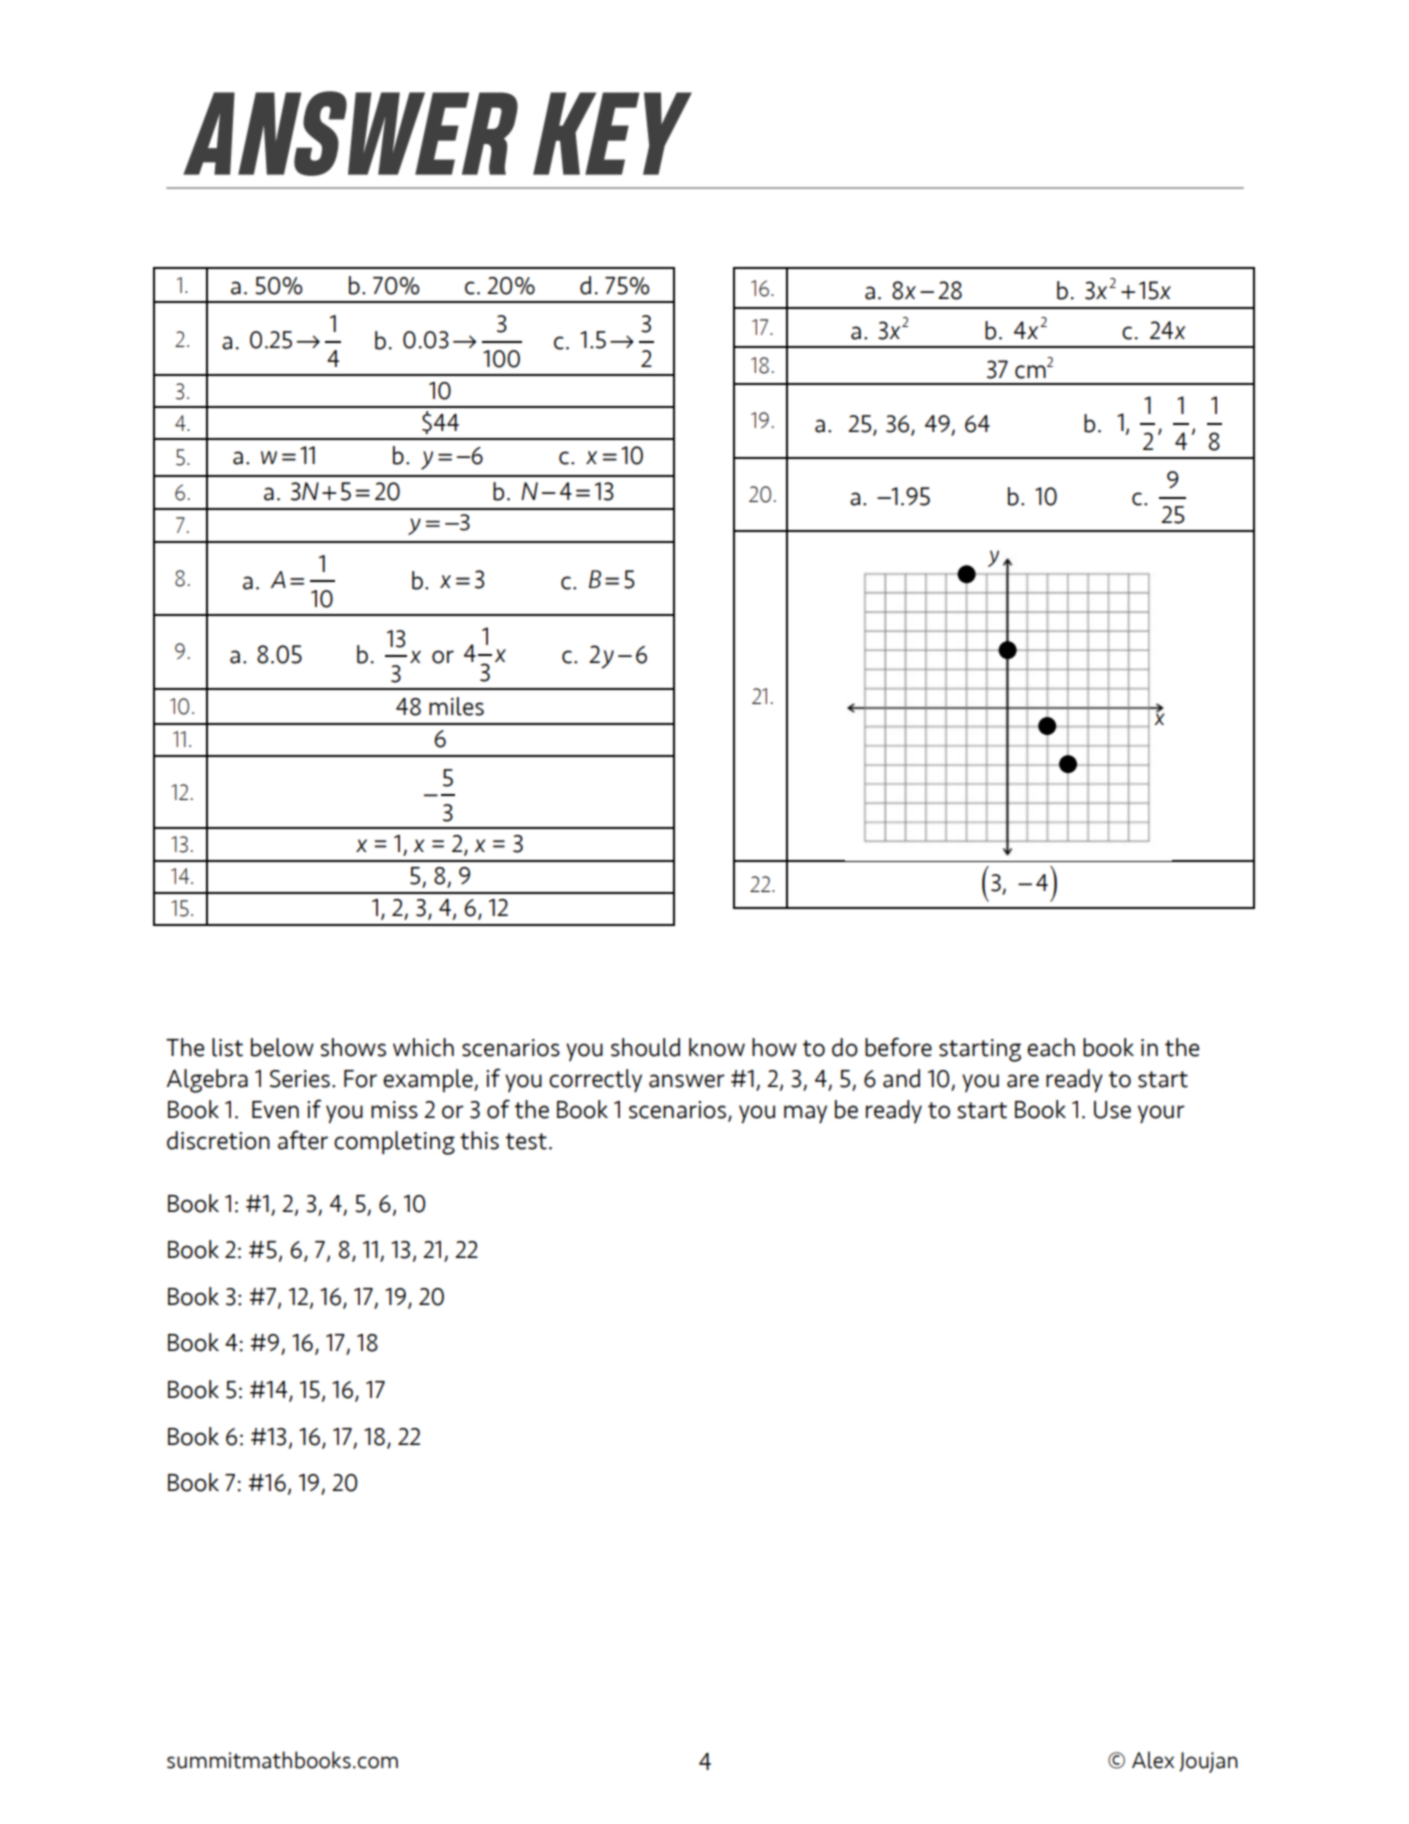 The height and width of the page is (1824, 1409). What do you see at coordinates (394, 1143) in the page?
I see `completing` at bounding box center [394, 1143].
